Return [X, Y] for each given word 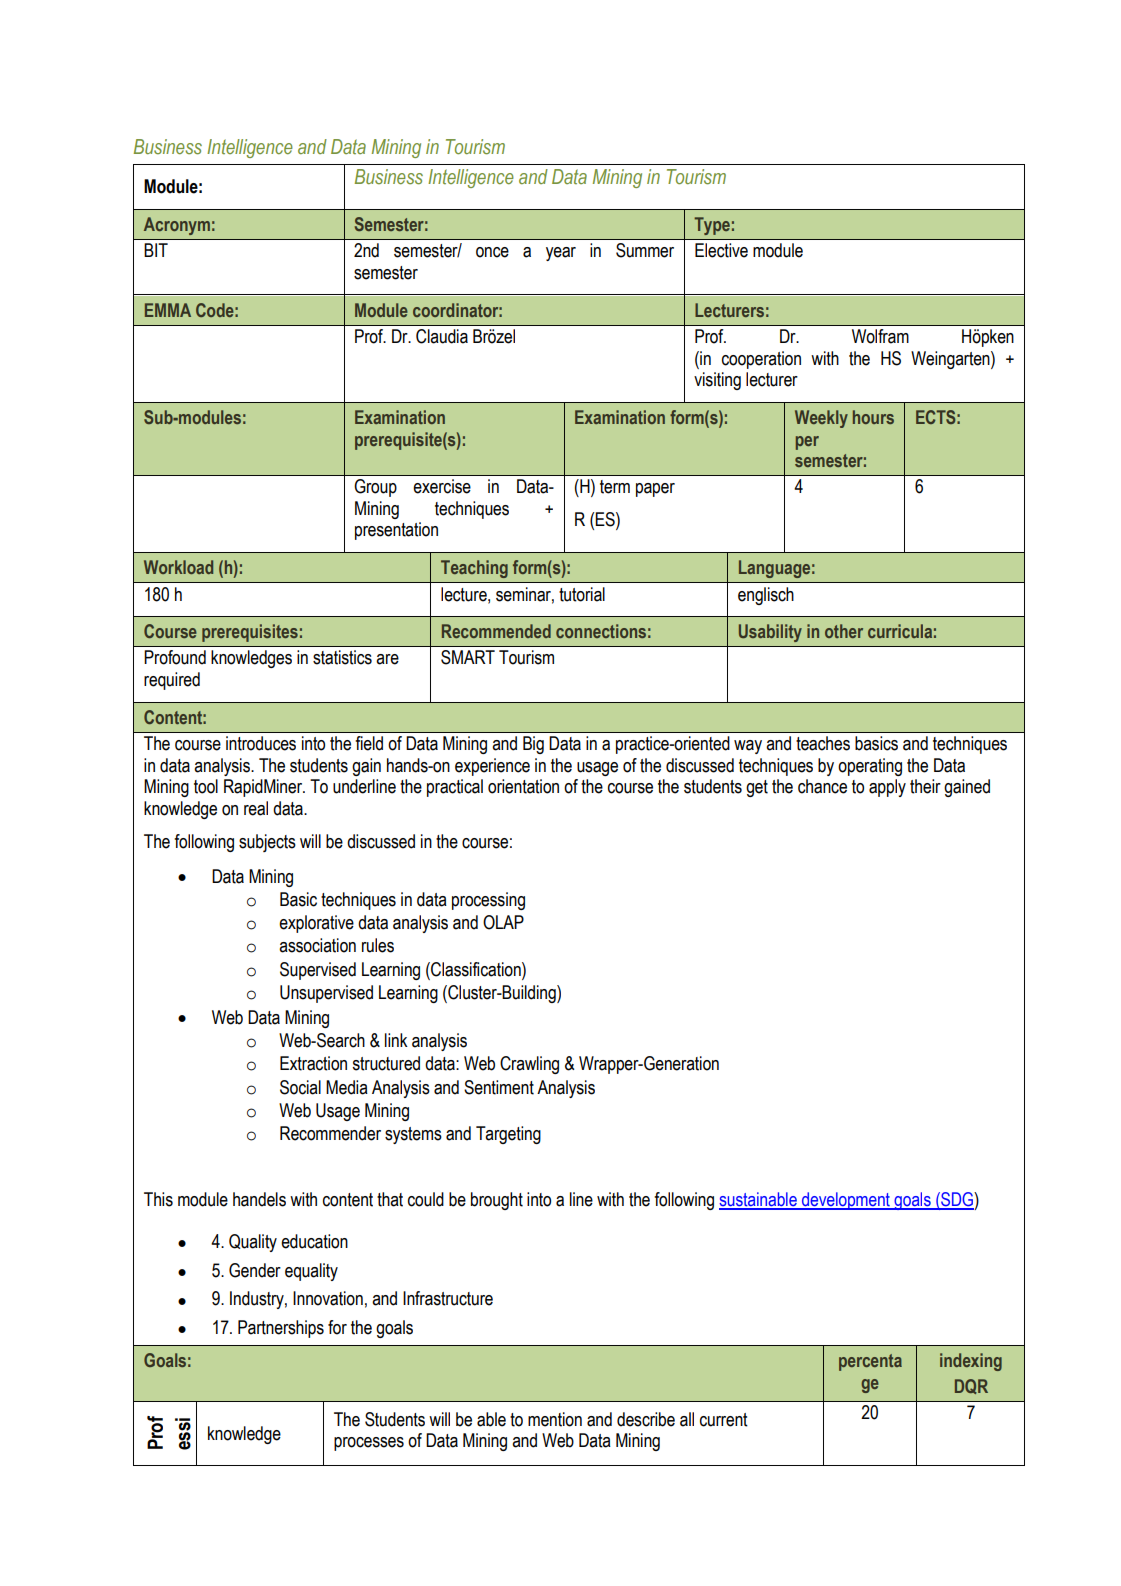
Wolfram [880, 336]
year [561, 254]
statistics [342, 657]
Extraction [313, 1063]
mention [555, 1419]
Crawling [529, 1065]
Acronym [177, 226]
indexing [971, 1362]
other [844, 631]
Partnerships [281, 1329]
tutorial [582, 594]
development [846, 1201]
